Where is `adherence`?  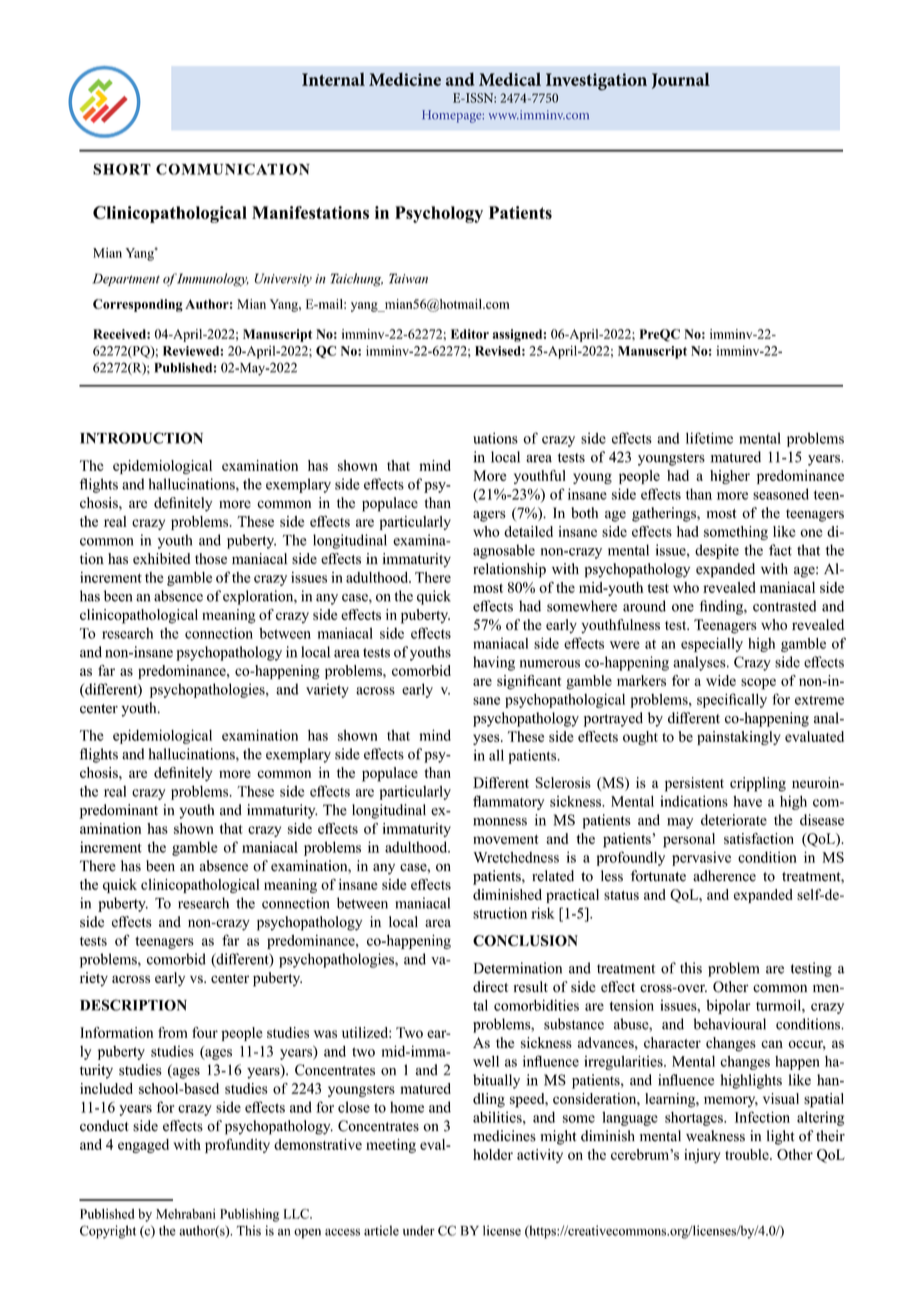
adherence is located at coordinates (724, 876).
